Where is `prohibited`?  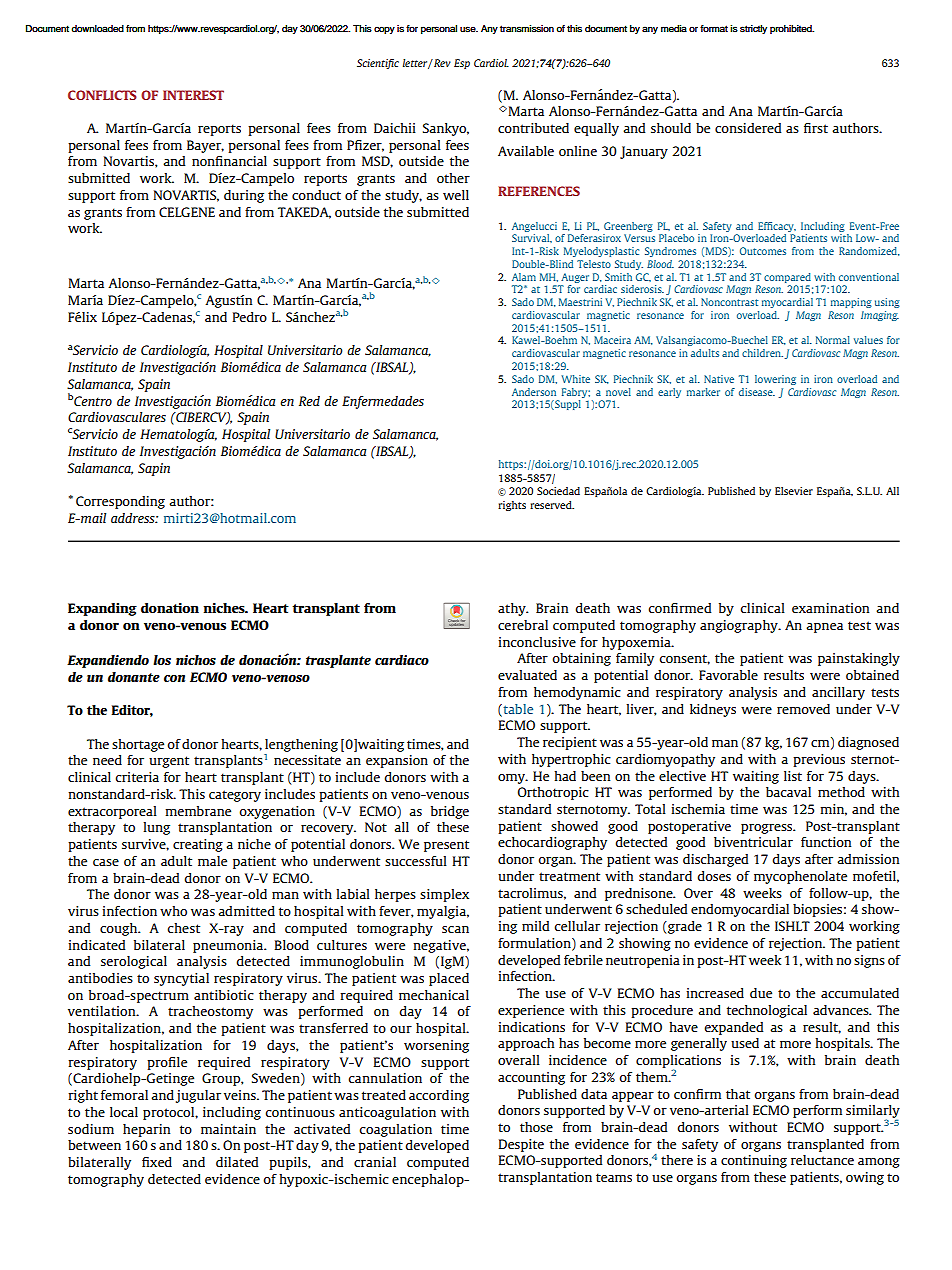 prohibited is located at coordinates (792, 29).
